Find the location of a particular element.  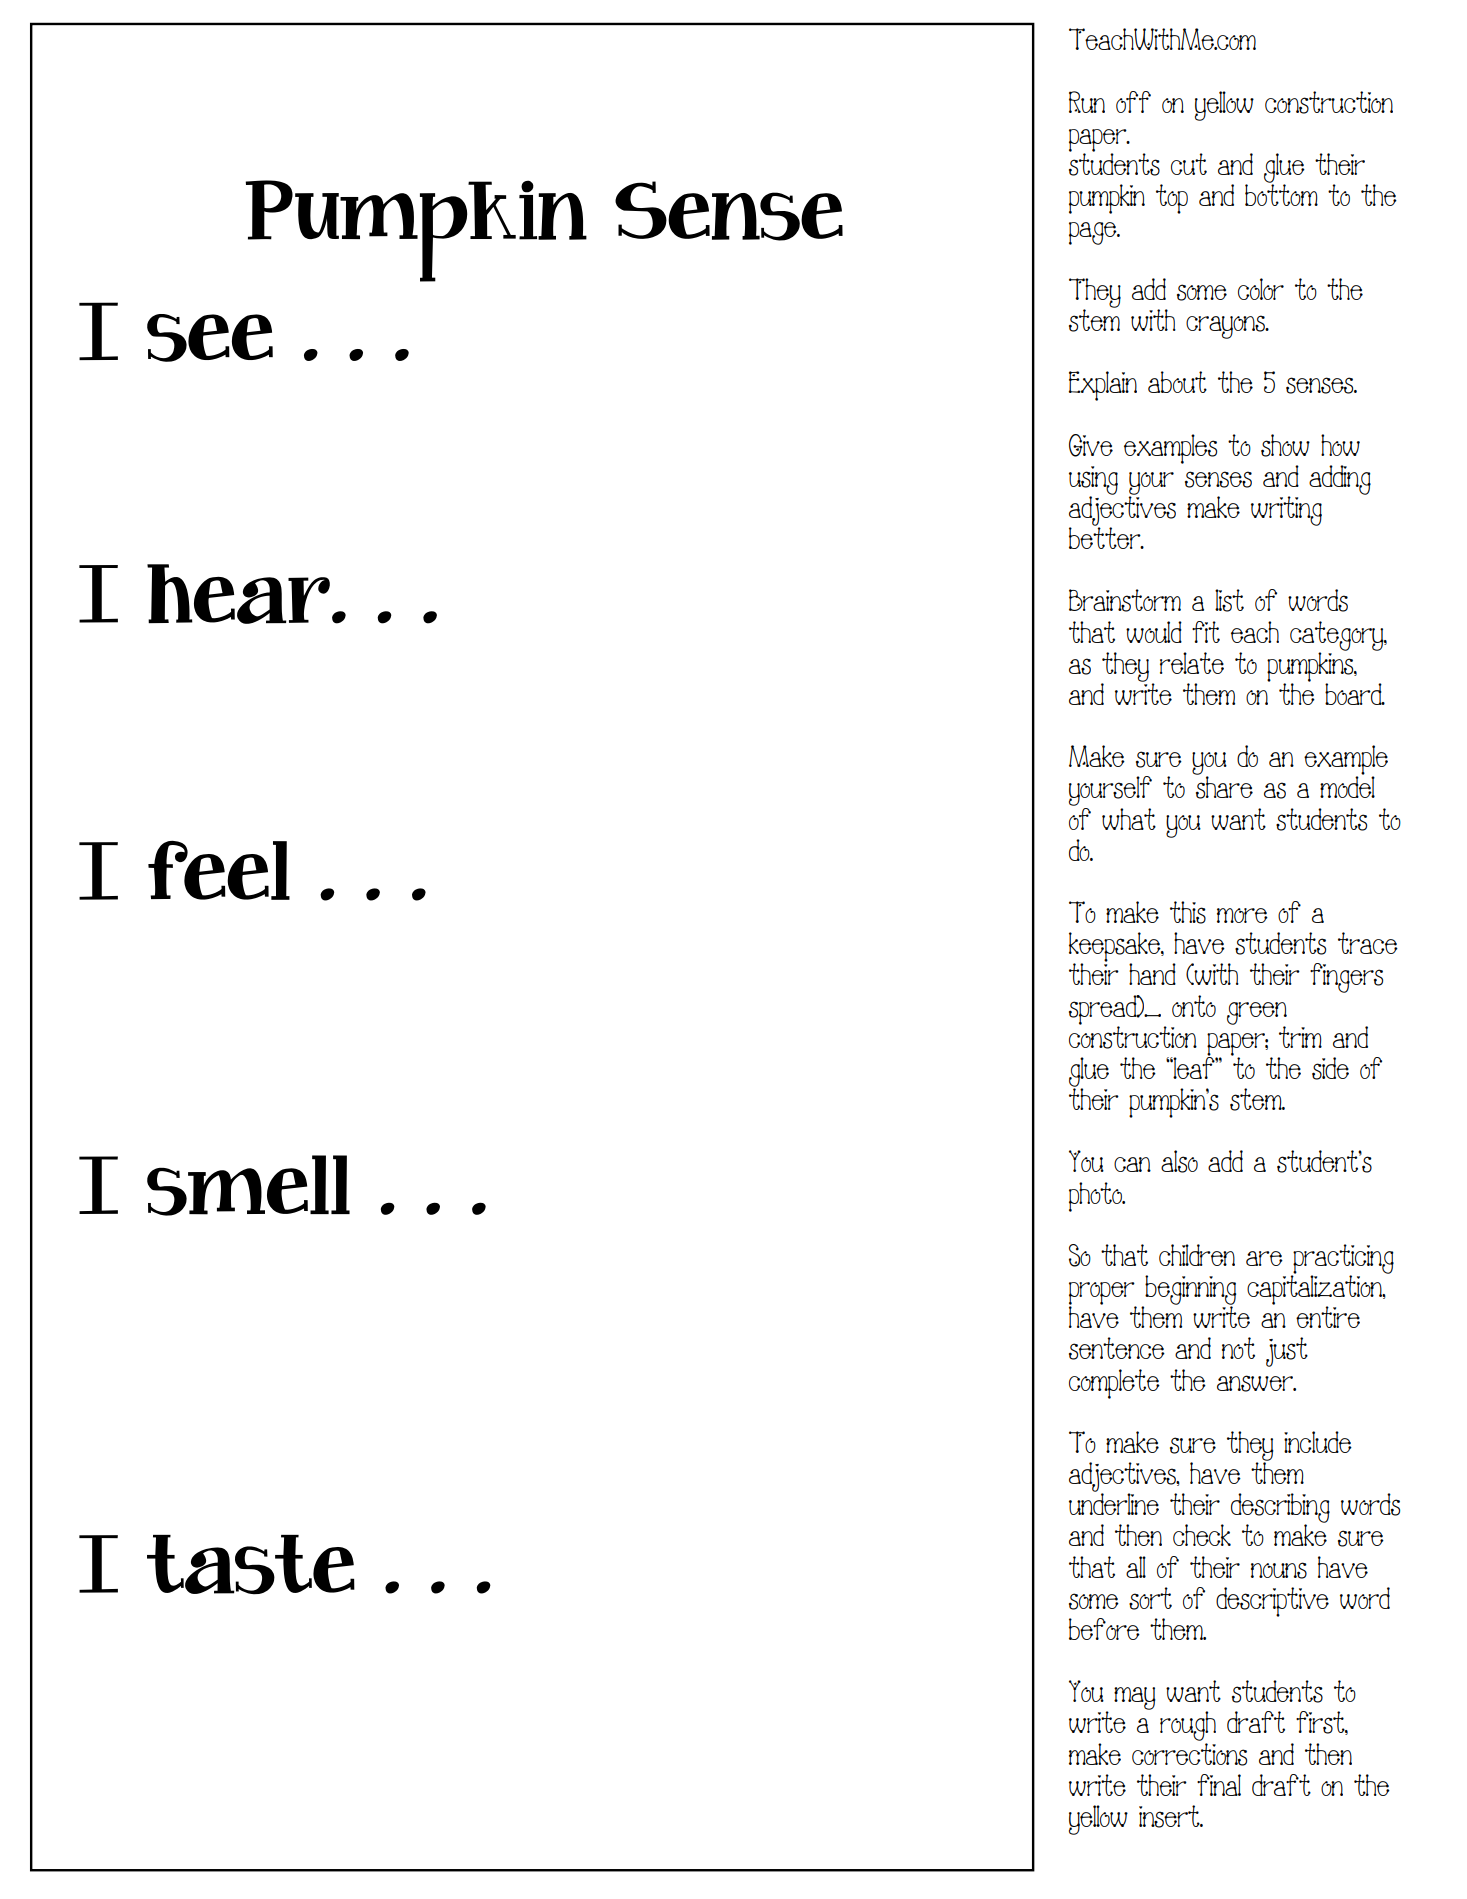

see is located at coordinates (210, 338).
